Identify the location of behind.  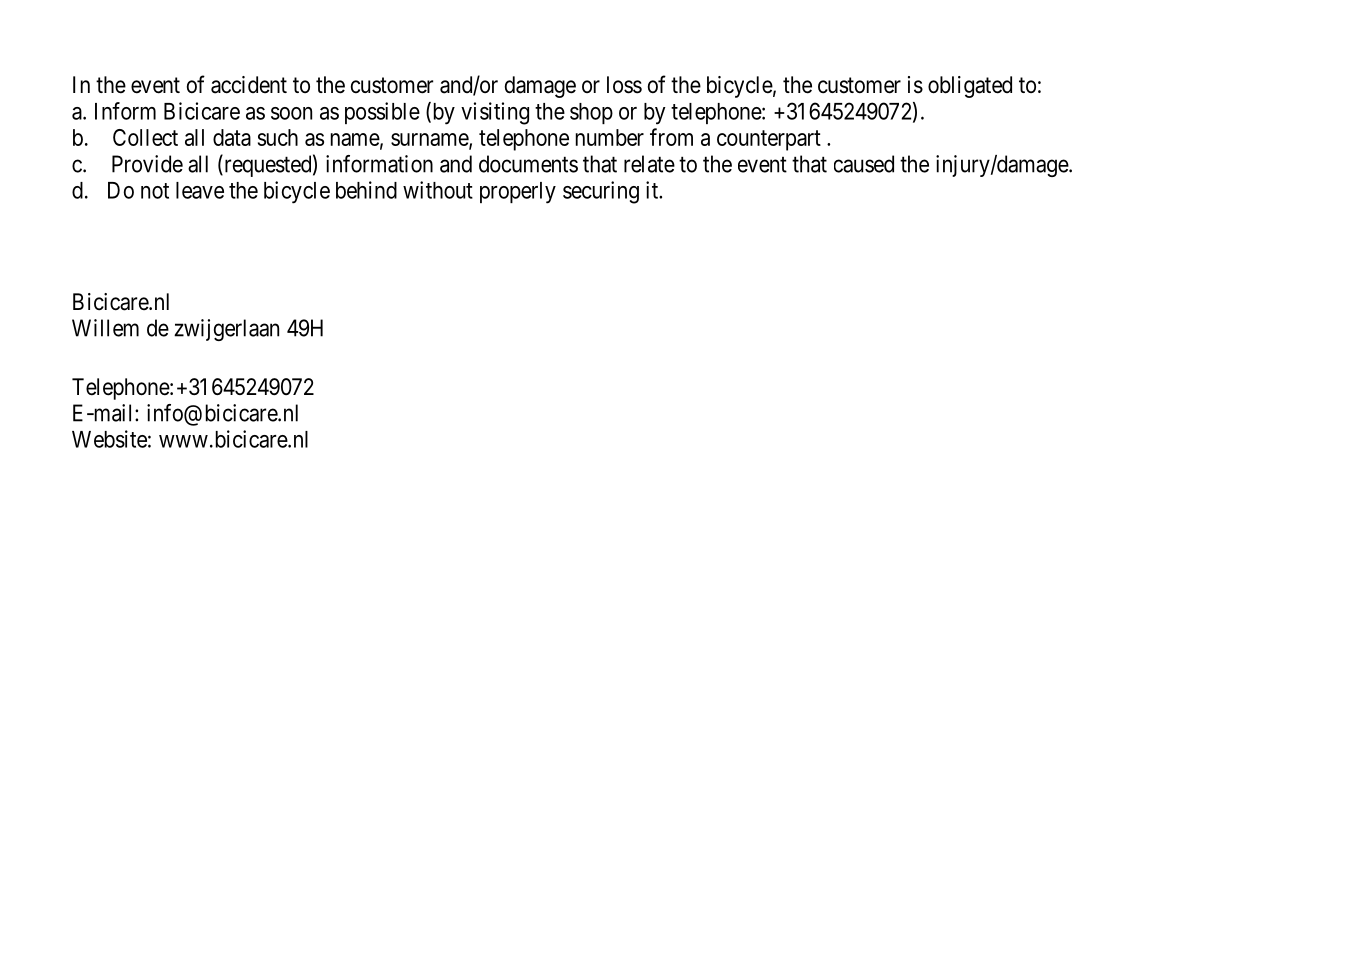
(366, 190).
